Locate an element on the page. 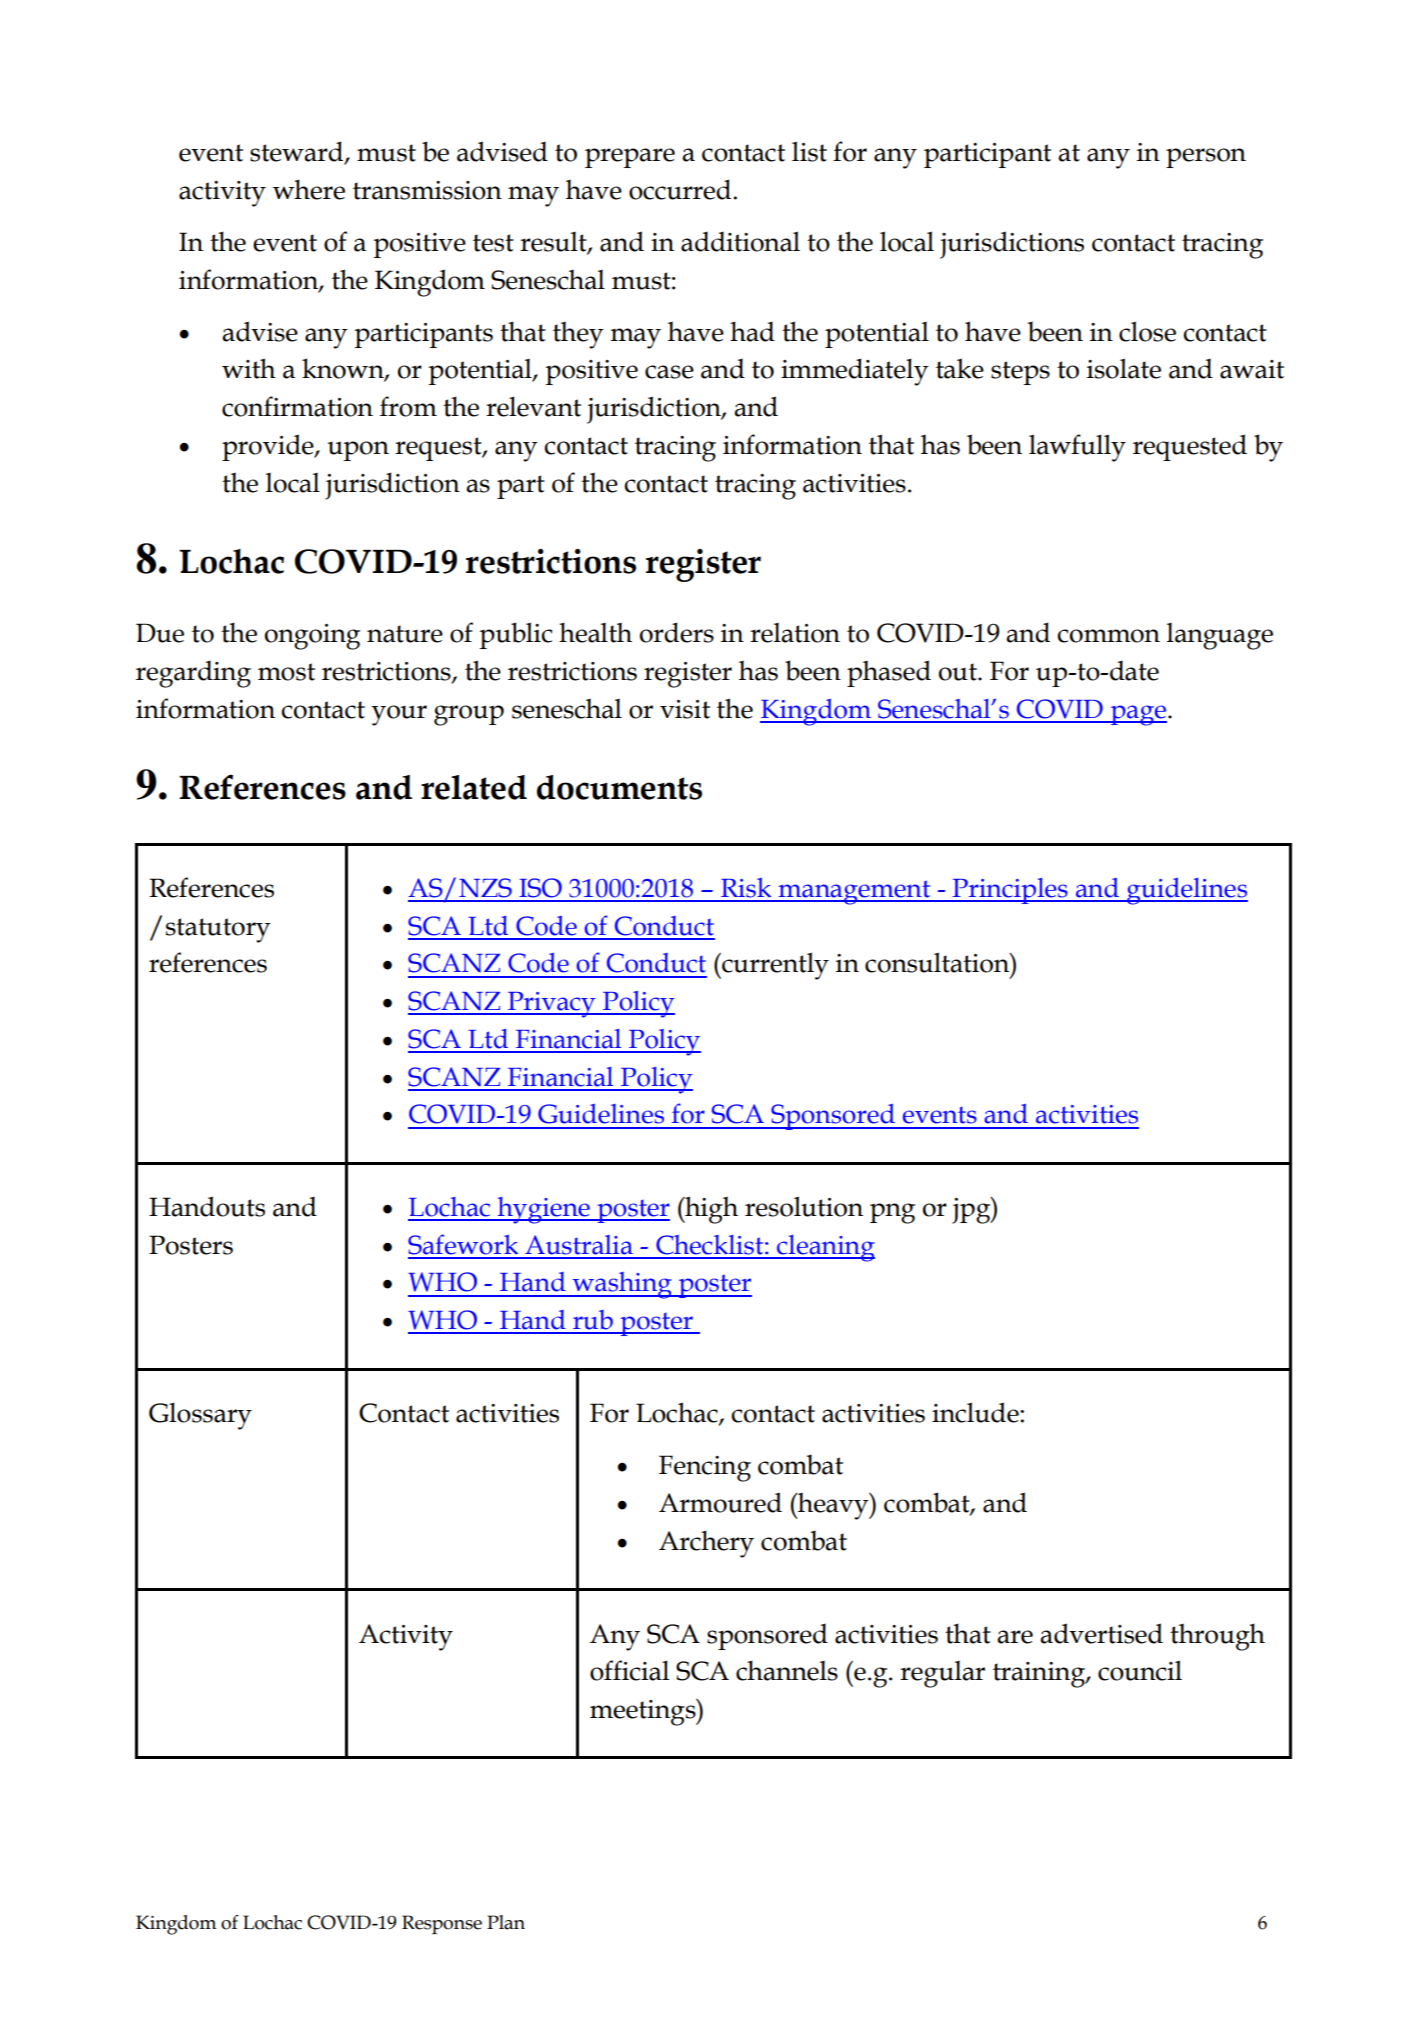 This image has width=1427, height=2019. council is located at coordinates (1140, 1670).
